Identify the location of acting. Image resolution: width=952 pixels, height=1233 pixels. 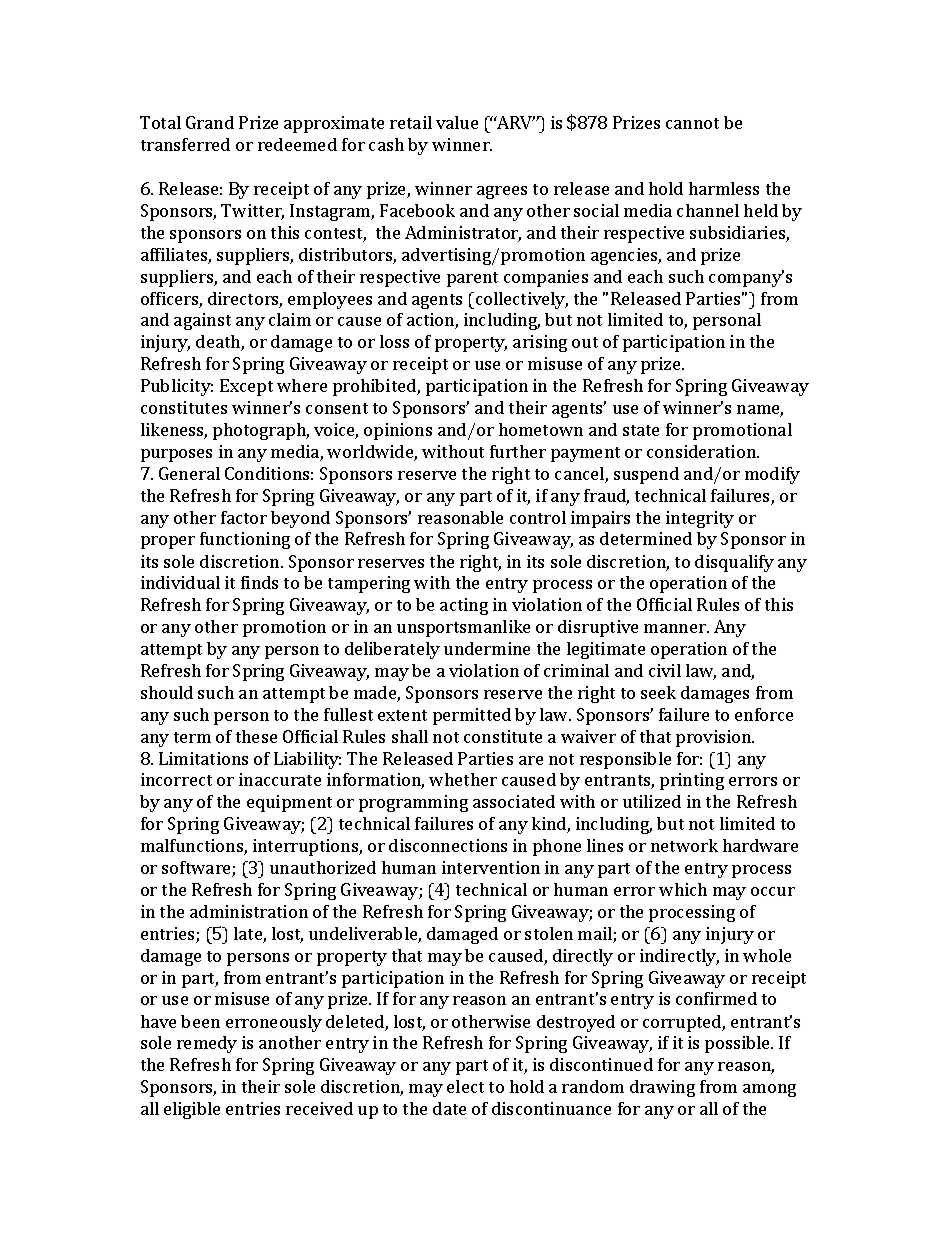
(464, 606).
